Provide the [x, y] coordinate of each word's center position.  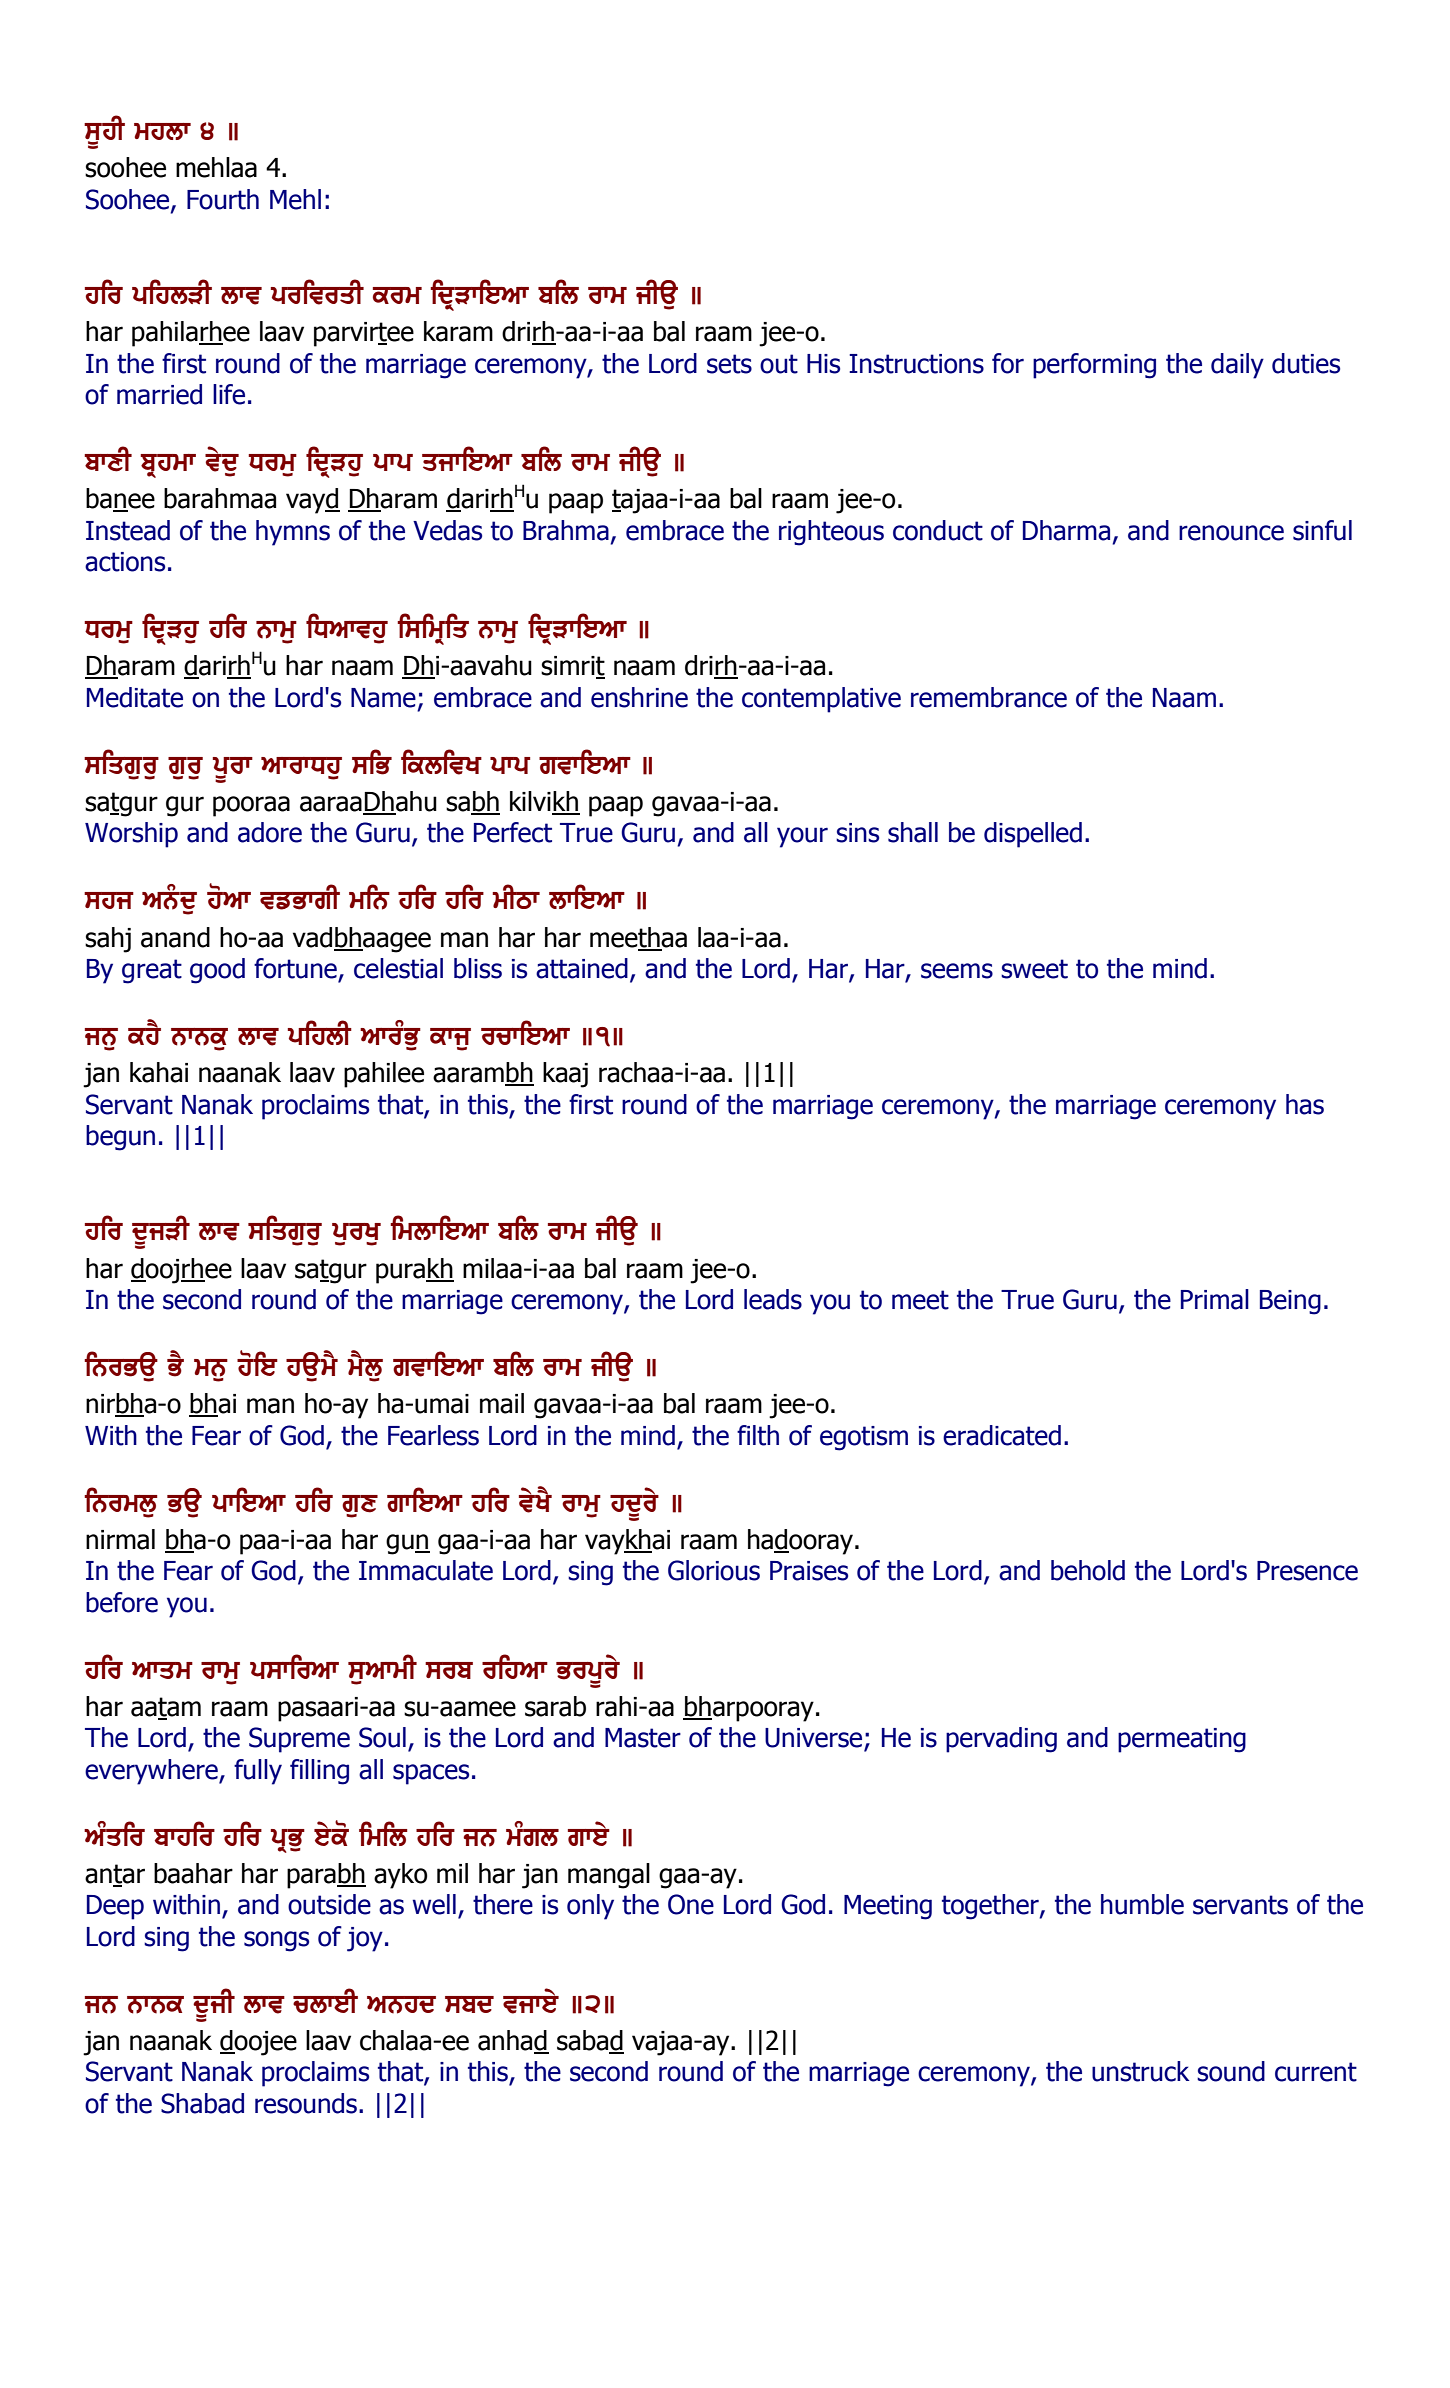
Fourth [223, 199]
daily [1237, 366]
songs [276, 1941]
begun [120, 1138]
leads [773, 1299]
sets [729, 364]
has [1305, 1104]
